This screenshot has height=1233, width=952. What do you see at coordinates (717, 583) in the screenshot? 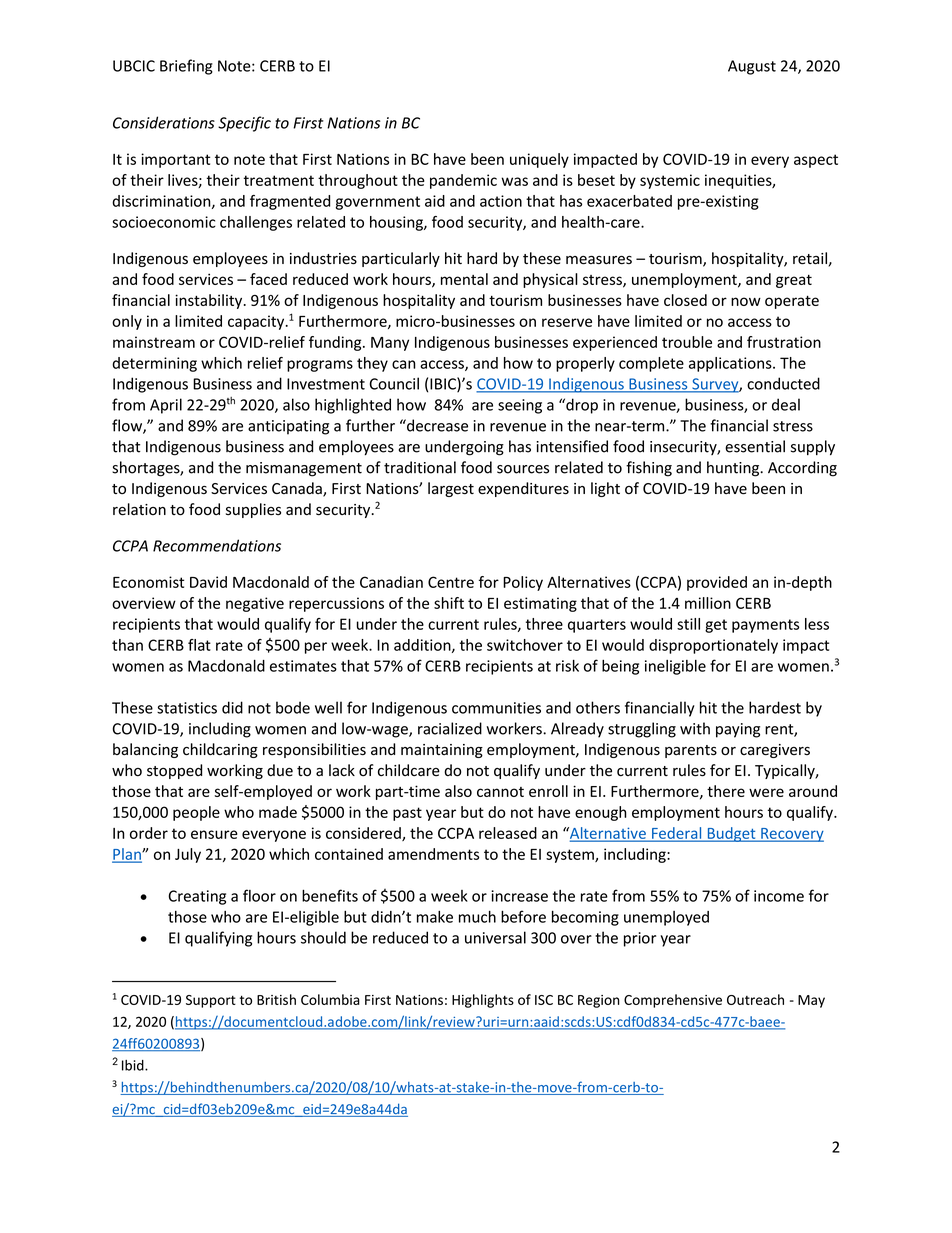
I see `provided` at bounding box center [717, 583].
